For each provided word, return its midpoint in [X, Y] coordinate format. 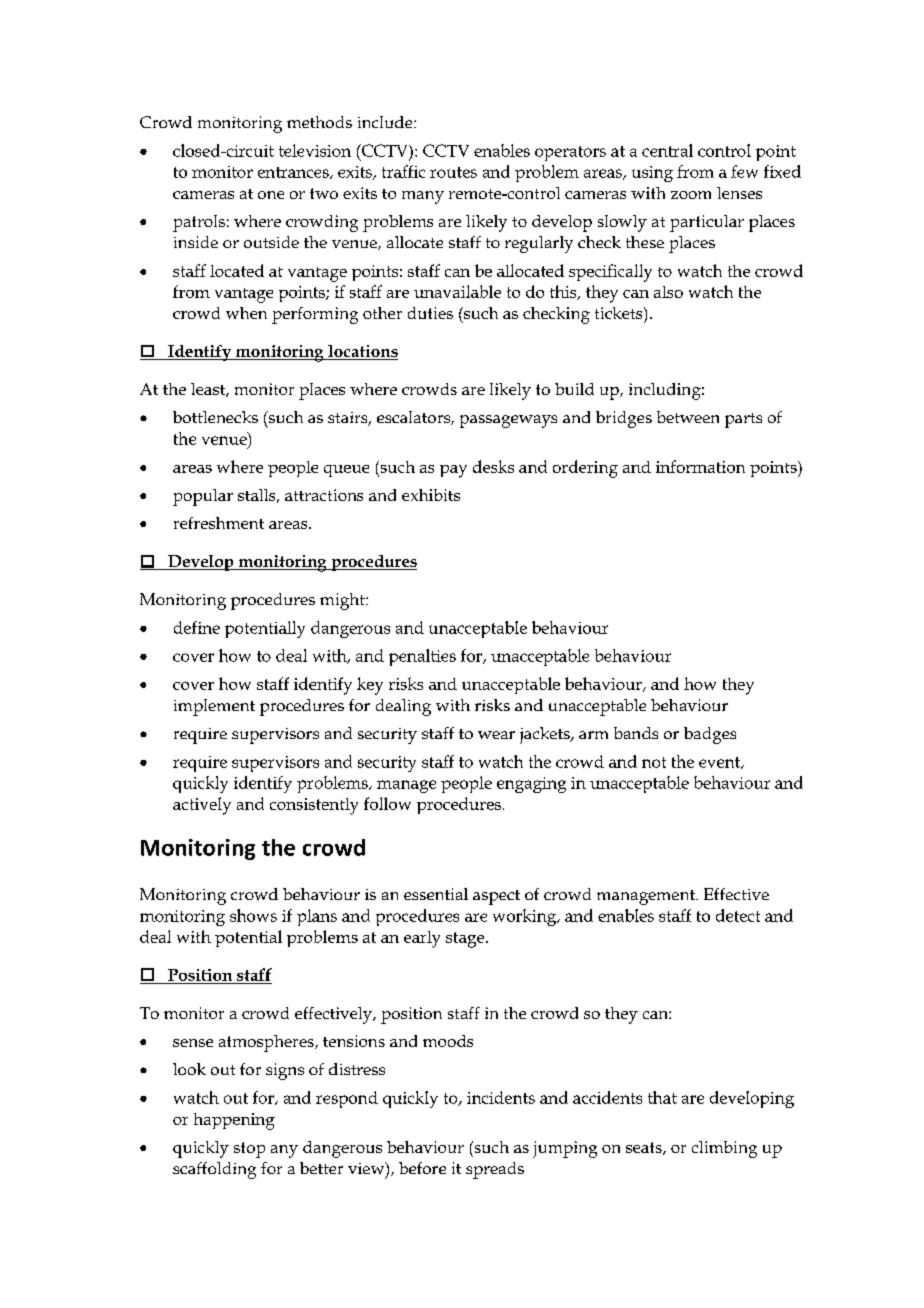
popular [203, 497]
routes [453, 172]
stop [249, 1150]
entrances [294, 173]
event [721, 763]
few [744, 171]
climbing [724, 1149]
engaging [531, 785]
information [700, 466]
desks [493, 466]
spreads [495, 1170]
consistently [314, 806]
